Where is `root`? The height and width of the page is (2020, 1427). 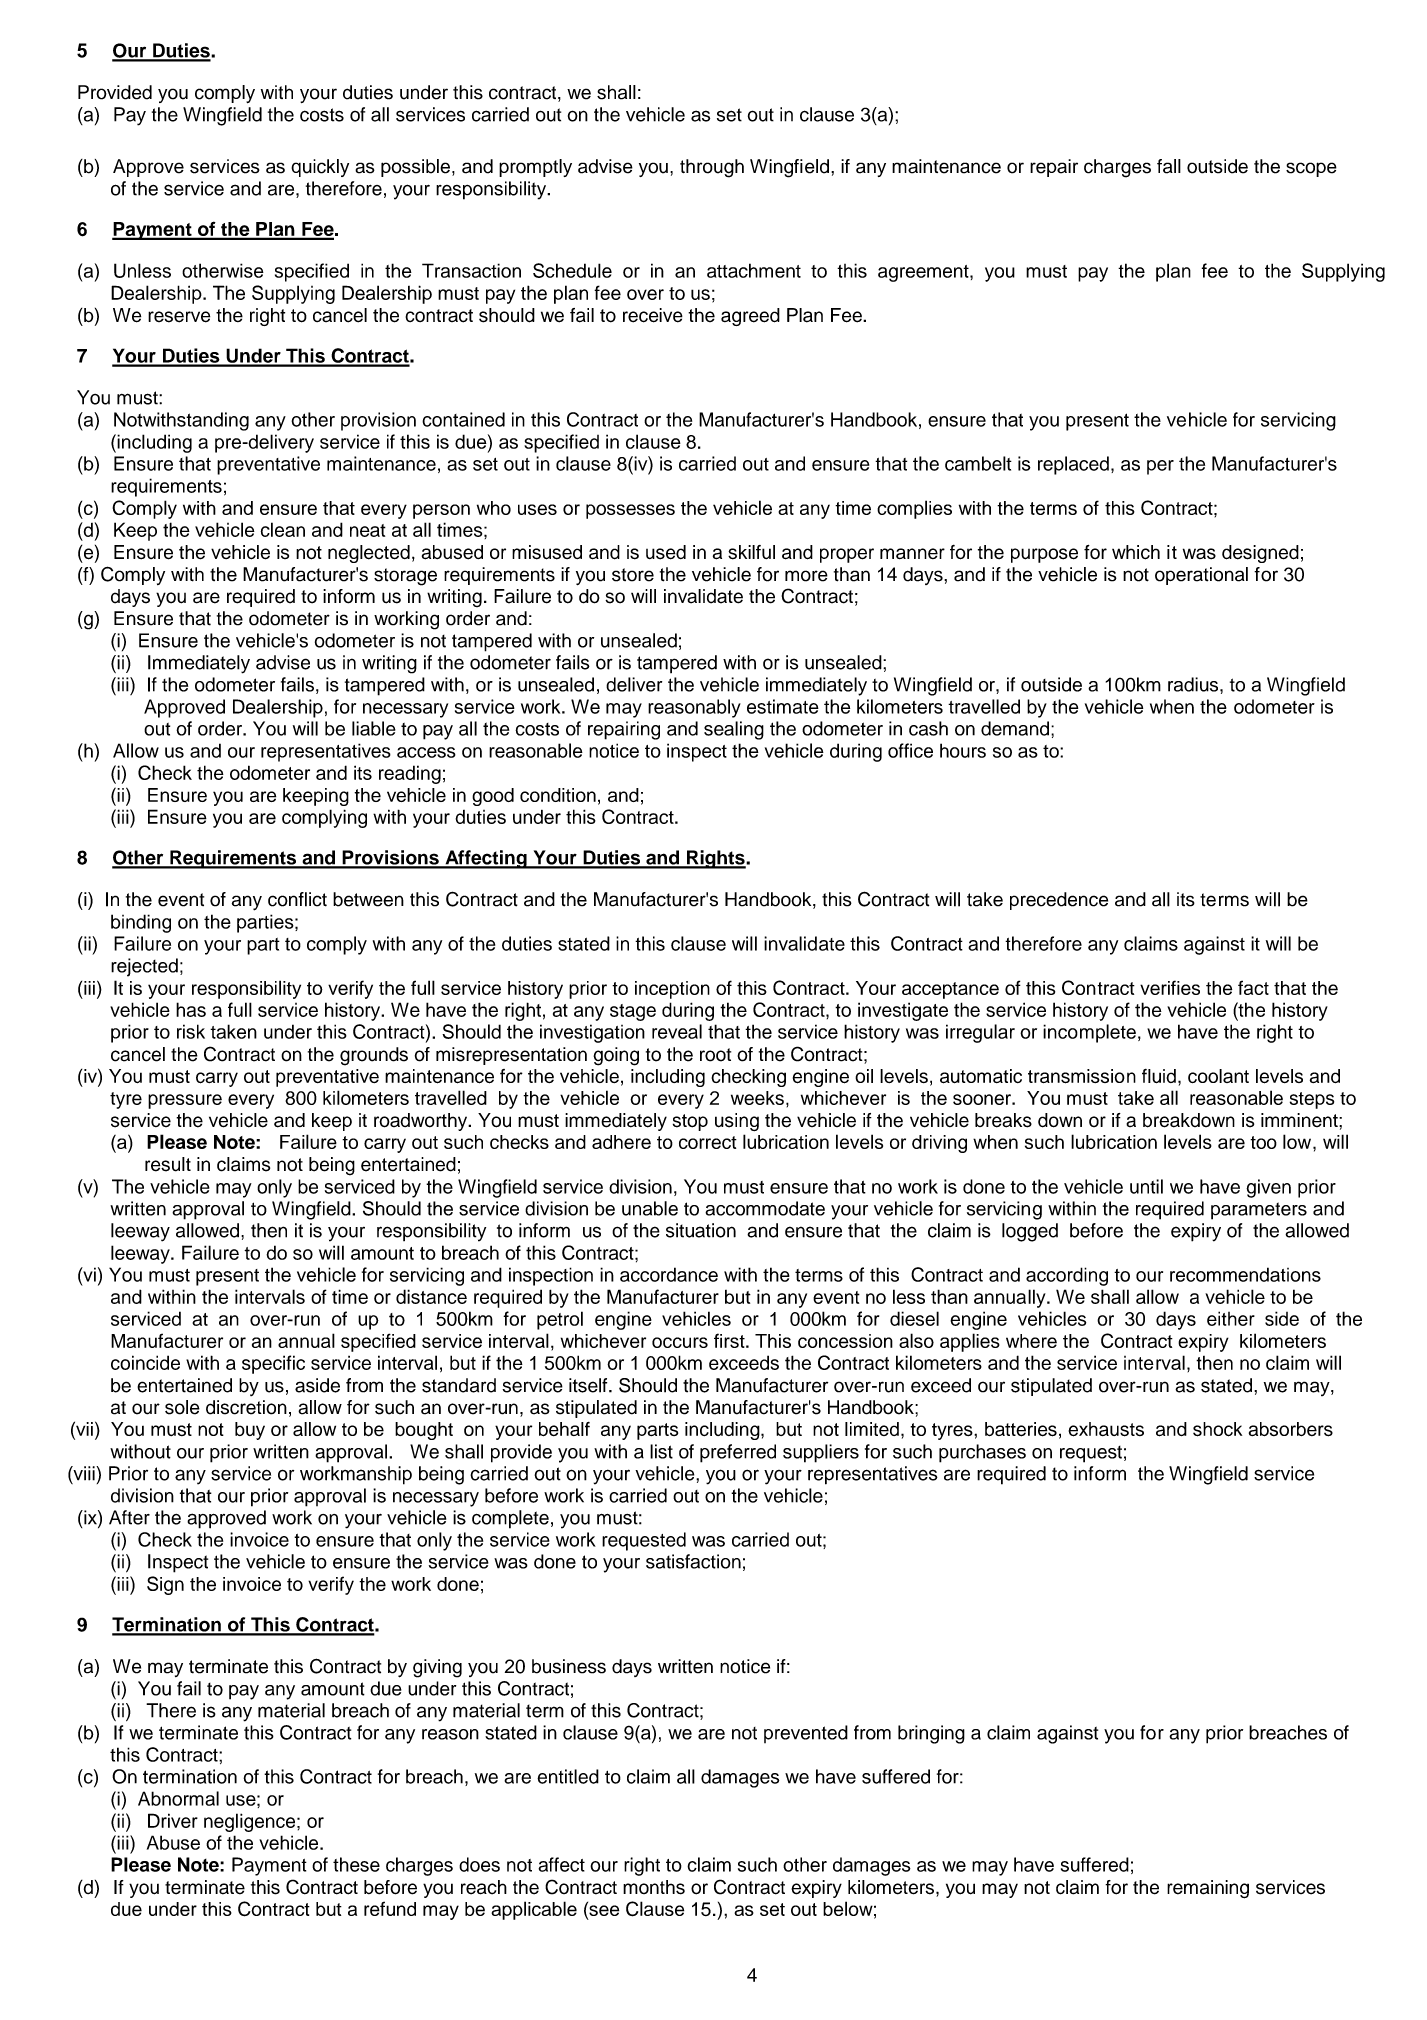 root is located at coordinates (715, 1055).
